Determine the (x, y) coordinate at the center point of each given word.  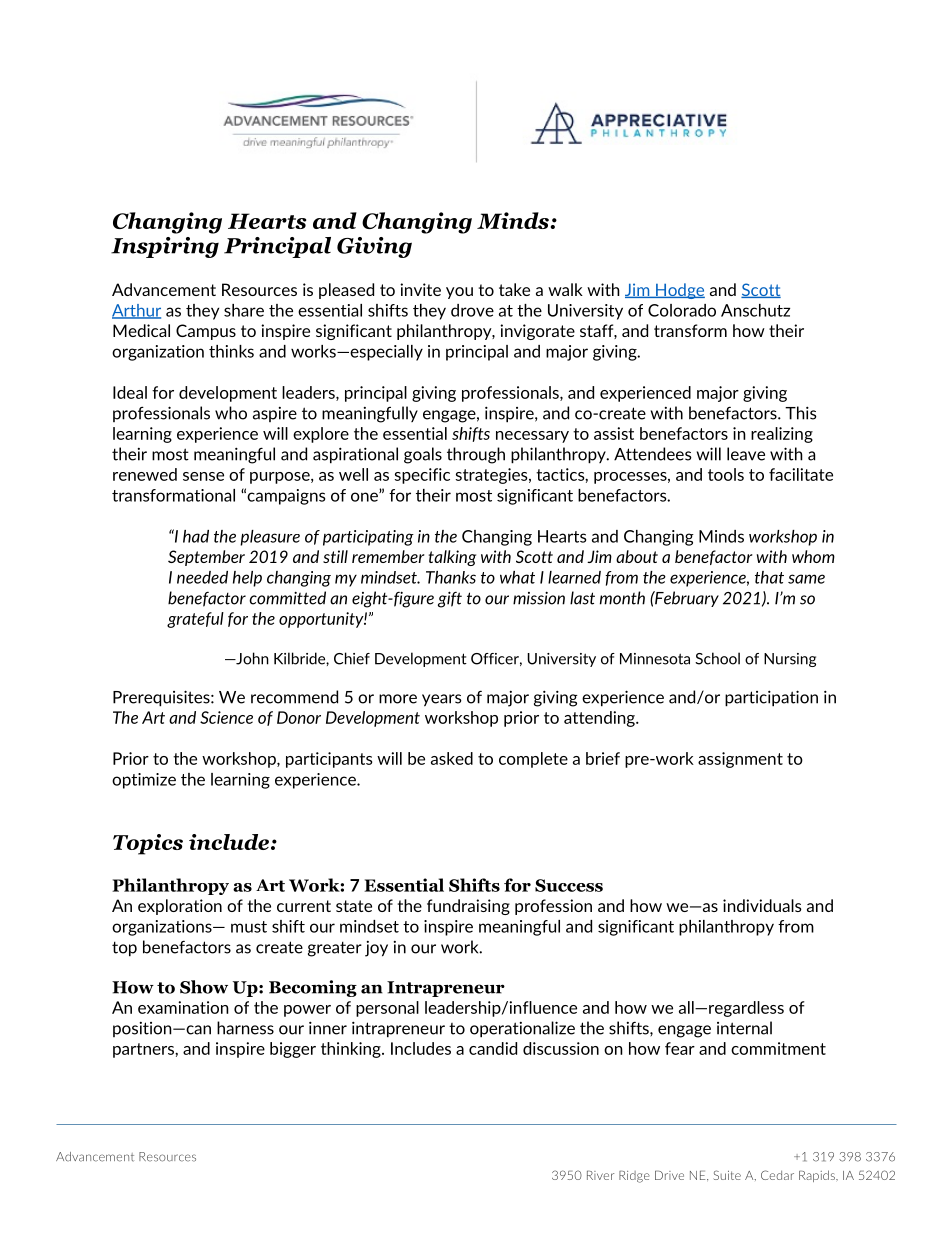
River (600, 1175)
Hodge (679, 291)
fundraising (468, 907)
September (206, 558)
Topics (148, 844)
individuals (762, 905)
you (459, 293)
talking (452, 558)
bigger (293, 1050)
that (769, 577)
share (244, 310)
